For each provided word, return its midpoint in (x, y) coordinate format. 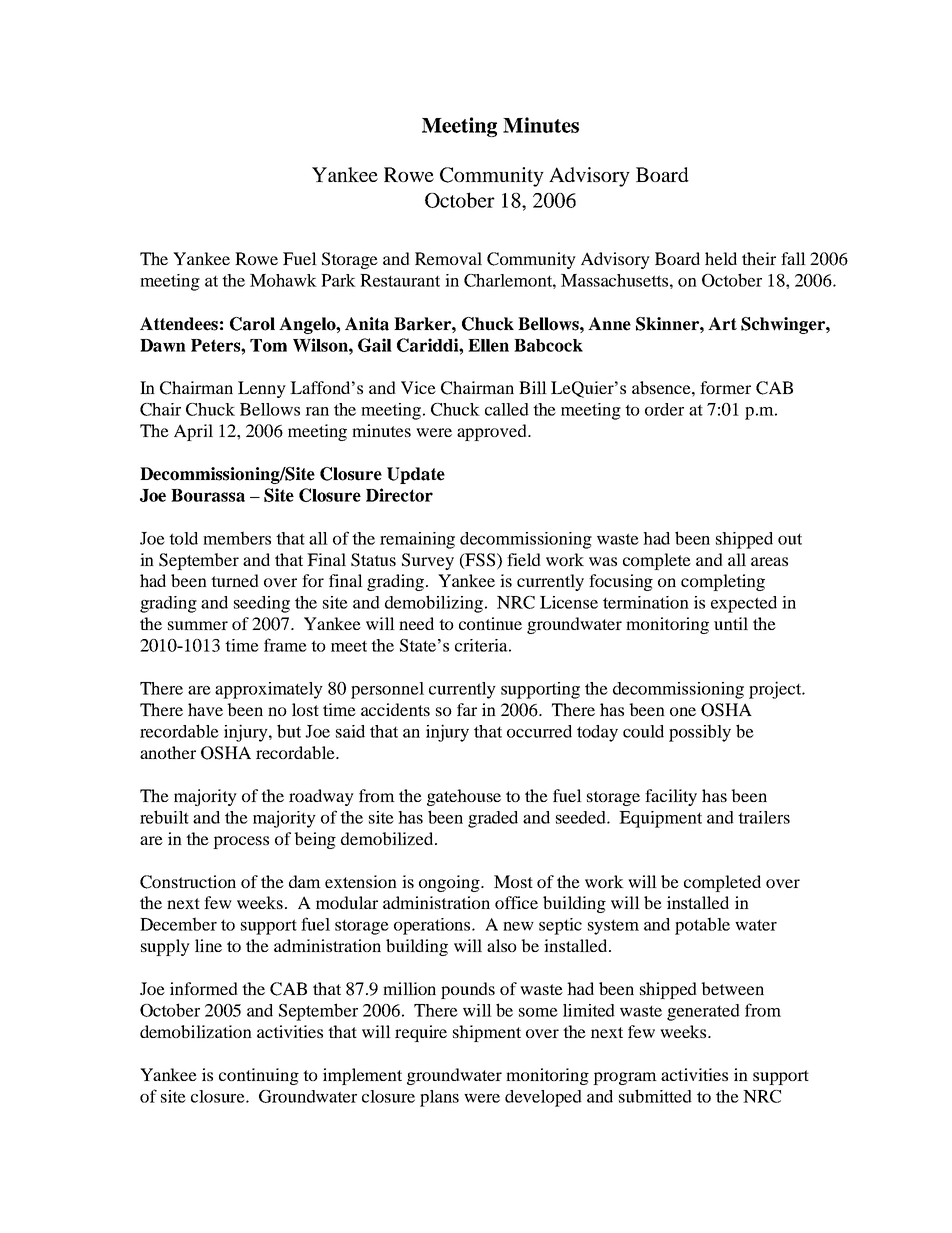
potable (702, 926)
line (208, 945)
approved (493, 432)
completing (723, 582)
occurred (539, 731)
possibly (700, 733)
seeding (262, 604)
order (664, 409)
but (289, 731)
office (516, 902)
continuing (259, 1076)
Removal (448, 258)
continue (490, 623)
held (721, 258)
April (193, 432)
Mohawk (283, 280)
